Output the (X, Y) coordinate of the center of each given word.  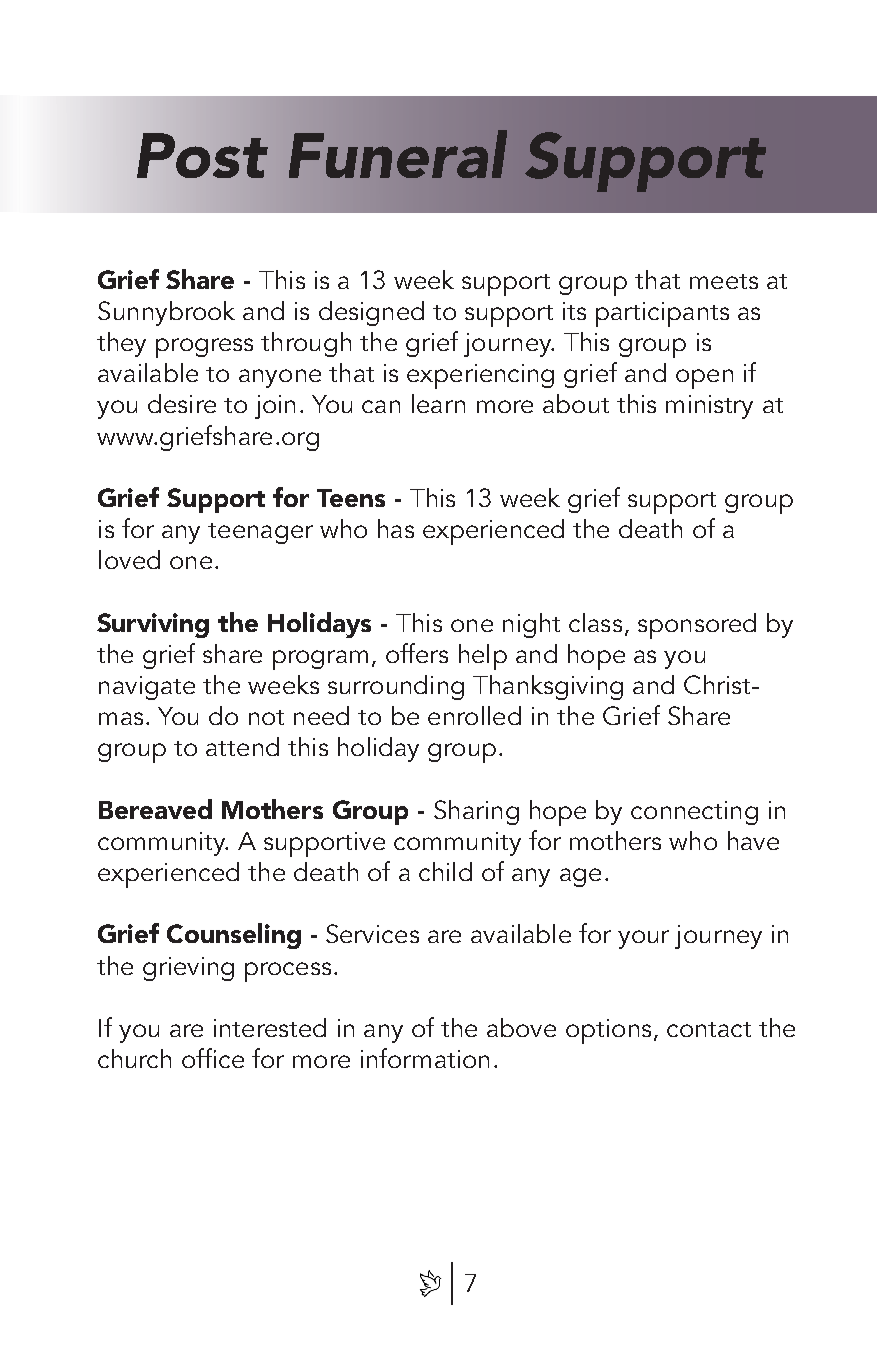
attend (242, 746)
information (425, 1058)
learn (438, 403)
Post (202, 155)
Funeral (398, 154)
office (213, 1058)
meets (724, 281)
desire (182, 403)
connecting (694, 813)
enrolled (474, 715)
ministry (709, 407)
